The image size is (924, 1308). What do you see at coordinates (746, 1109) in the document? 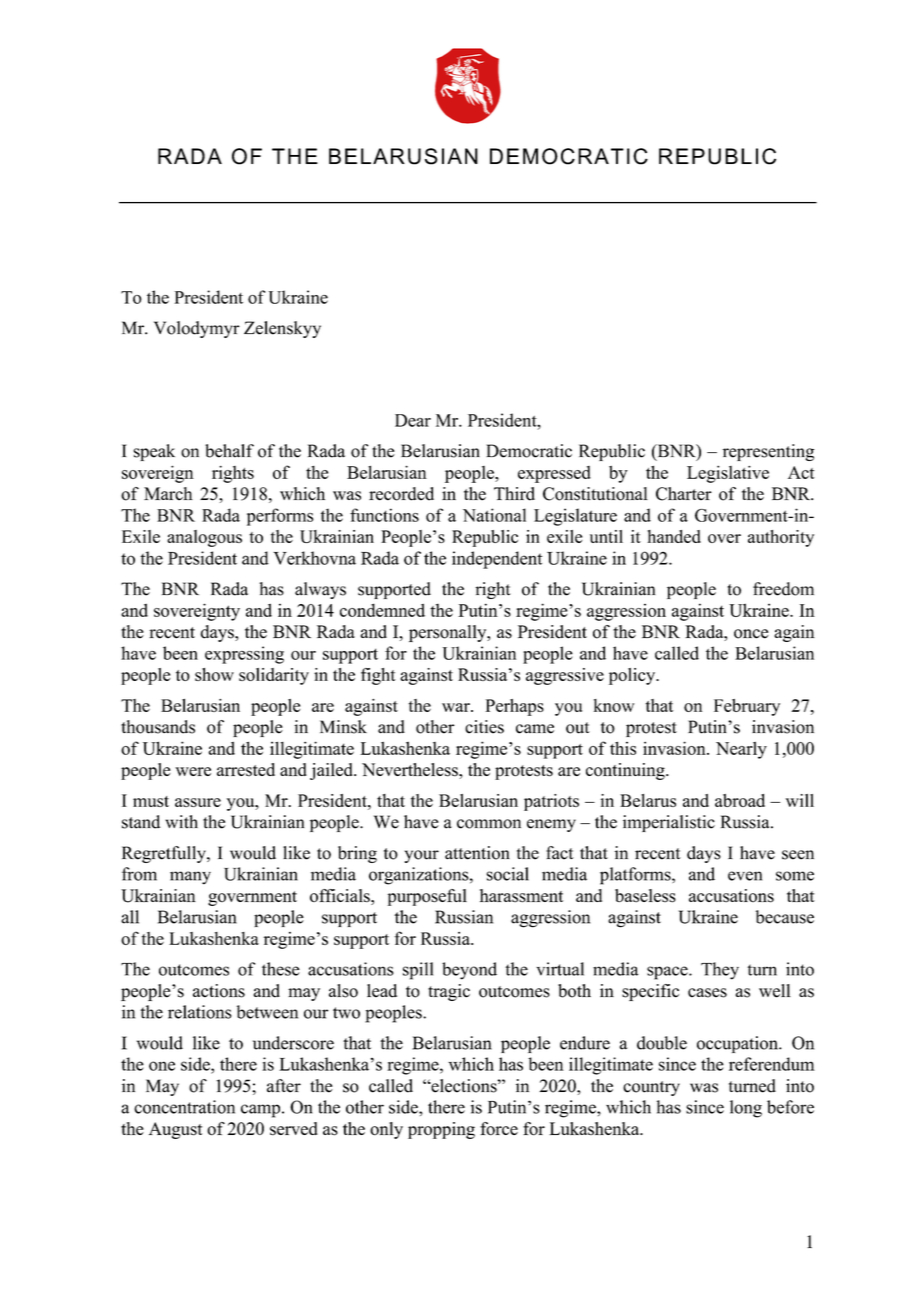
I see `long` at bounding box center [746, 1109].
